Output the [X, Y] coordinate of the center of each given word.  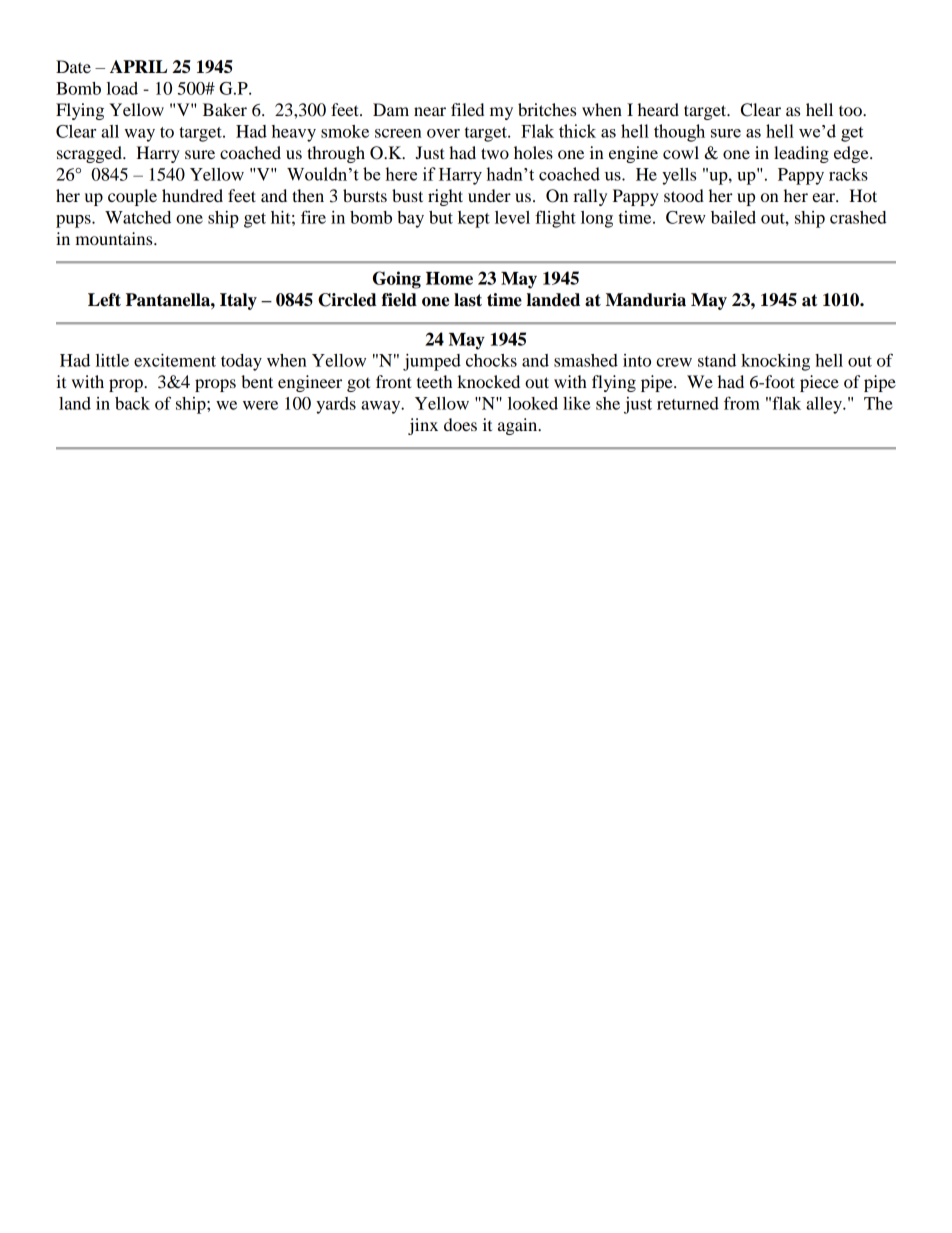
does [460, 424]
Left [104, 300]
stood [684, 195]
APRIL [138, 66]
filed [467, 109]
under [489, 195]
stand [717, 360]
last [468, 300]
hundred [192, 195]
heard [658, 109]
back [132, 403]
